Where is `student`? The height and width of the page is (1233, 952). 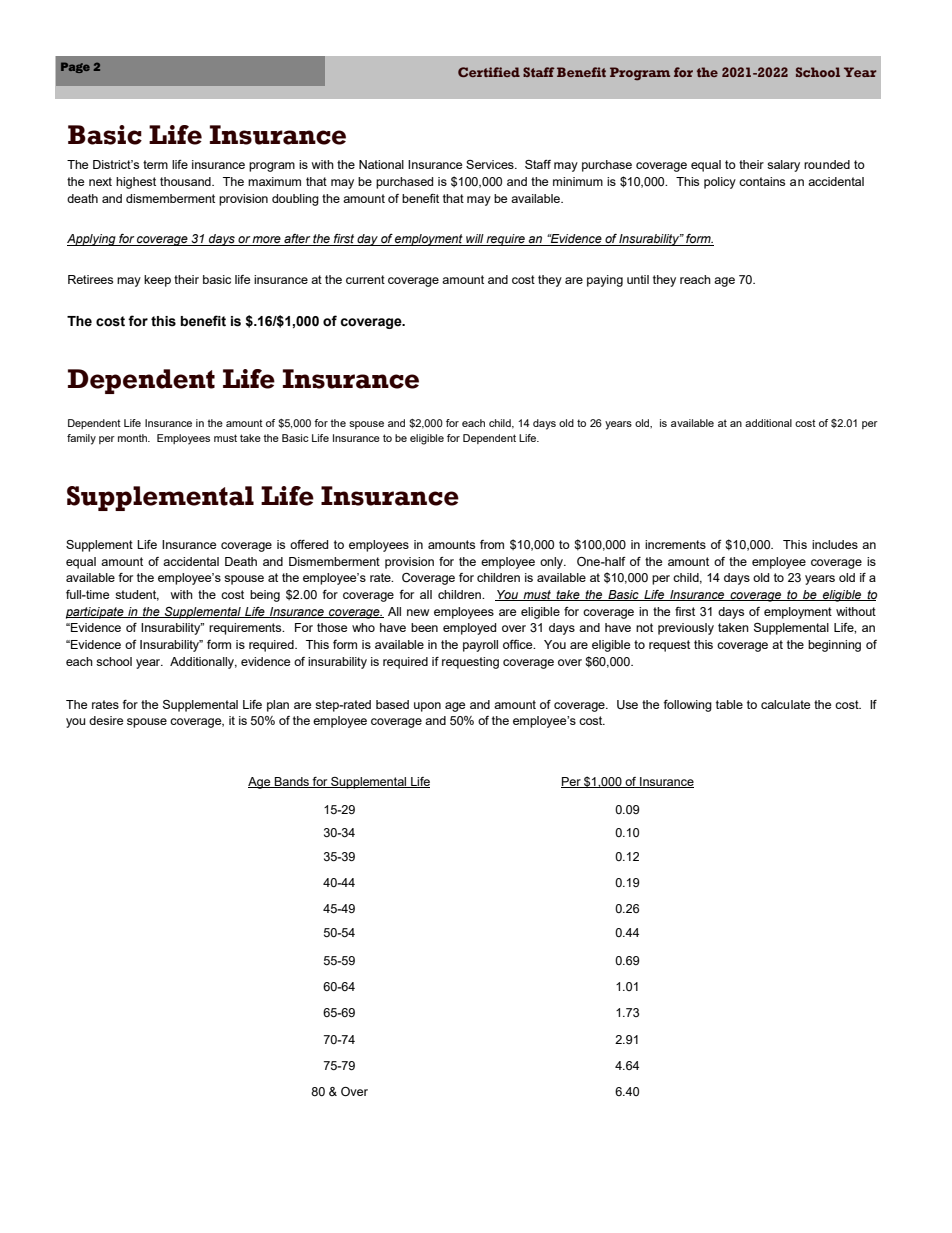
student is located at coordinates (137, 595).
